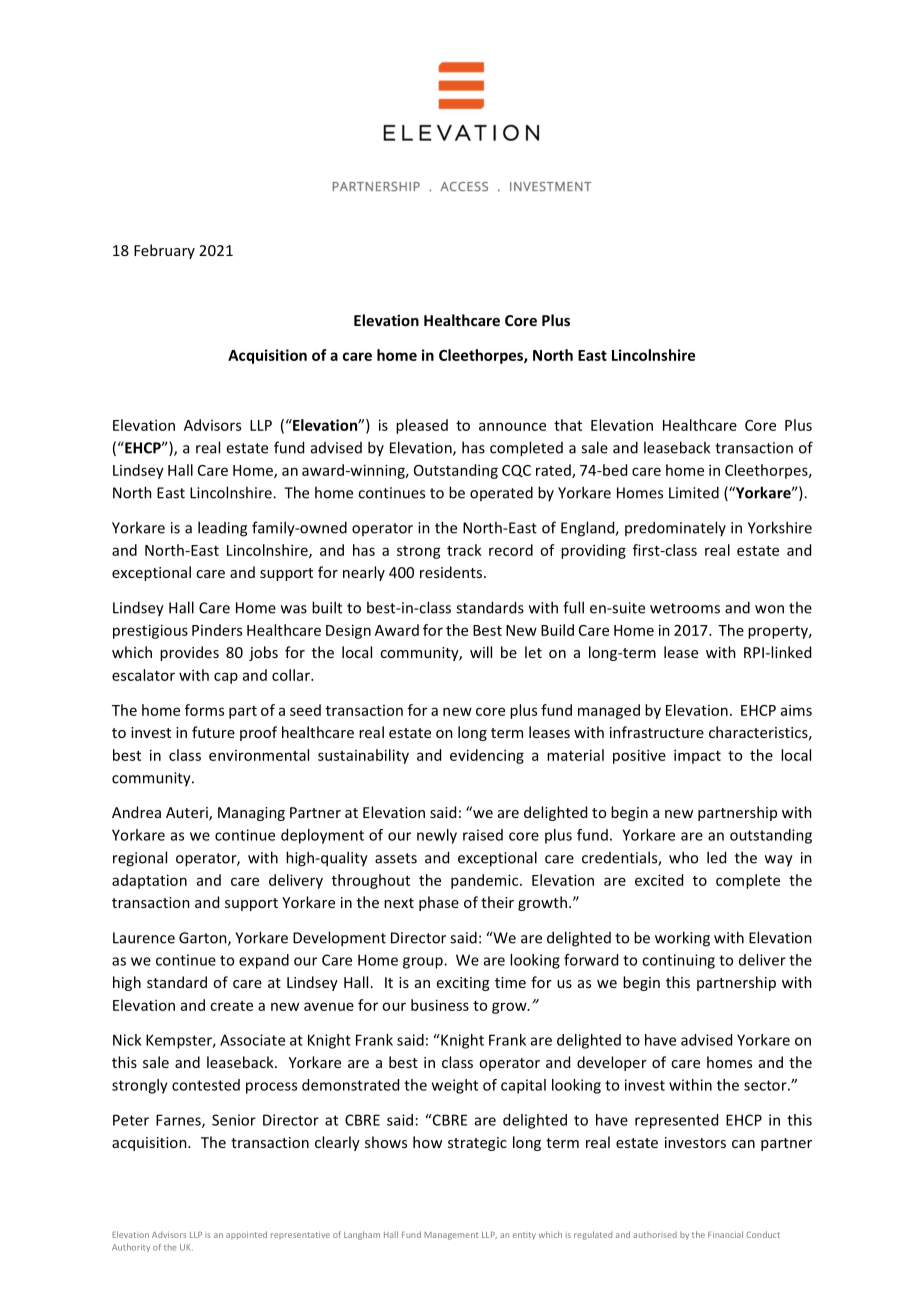 This screenshot has height=1308, width=924. I want to click on Financial, so click(725, 1234).
